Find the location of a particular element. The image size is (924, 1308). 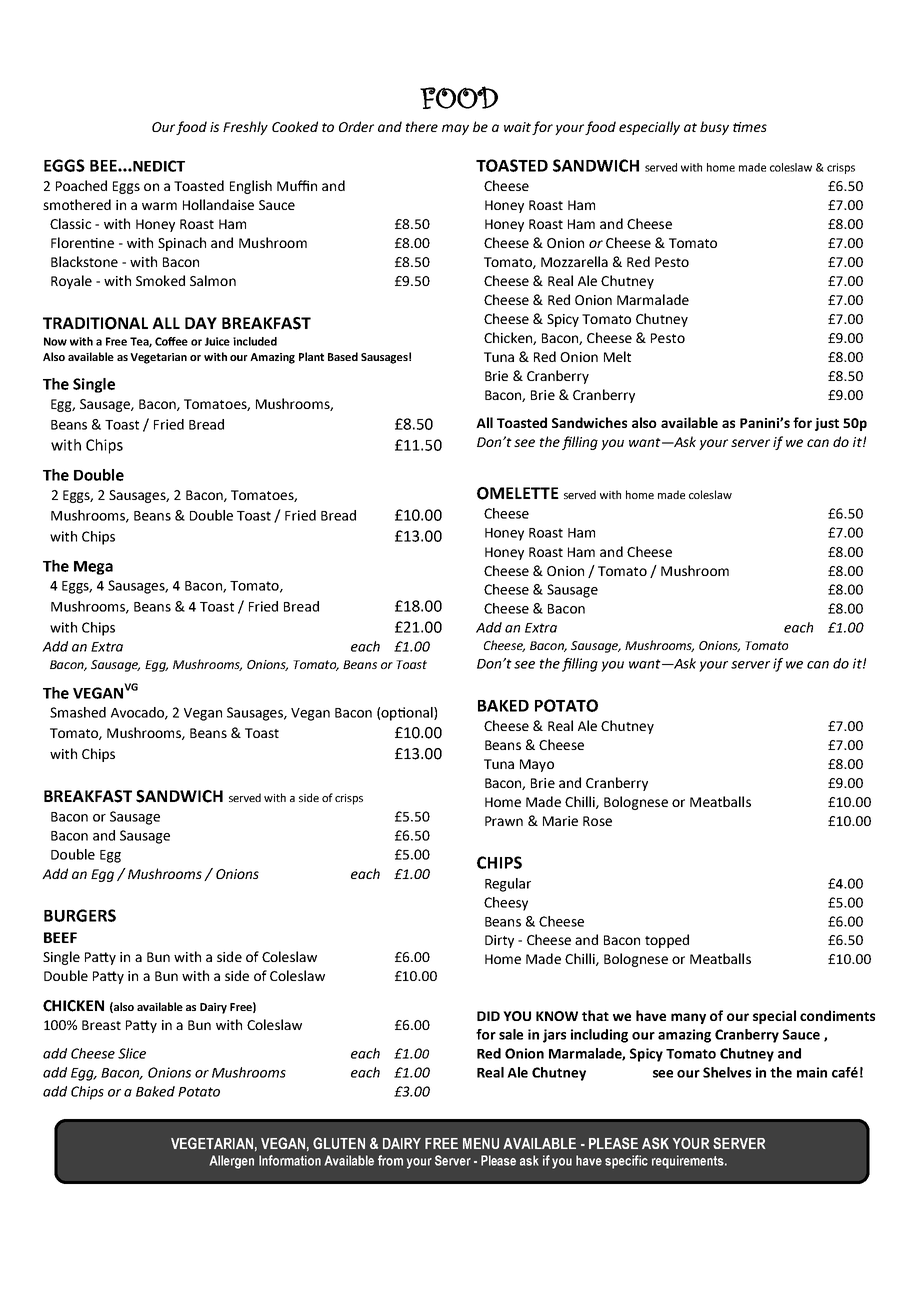

Allergen is located at coordinates (231, 1162).
